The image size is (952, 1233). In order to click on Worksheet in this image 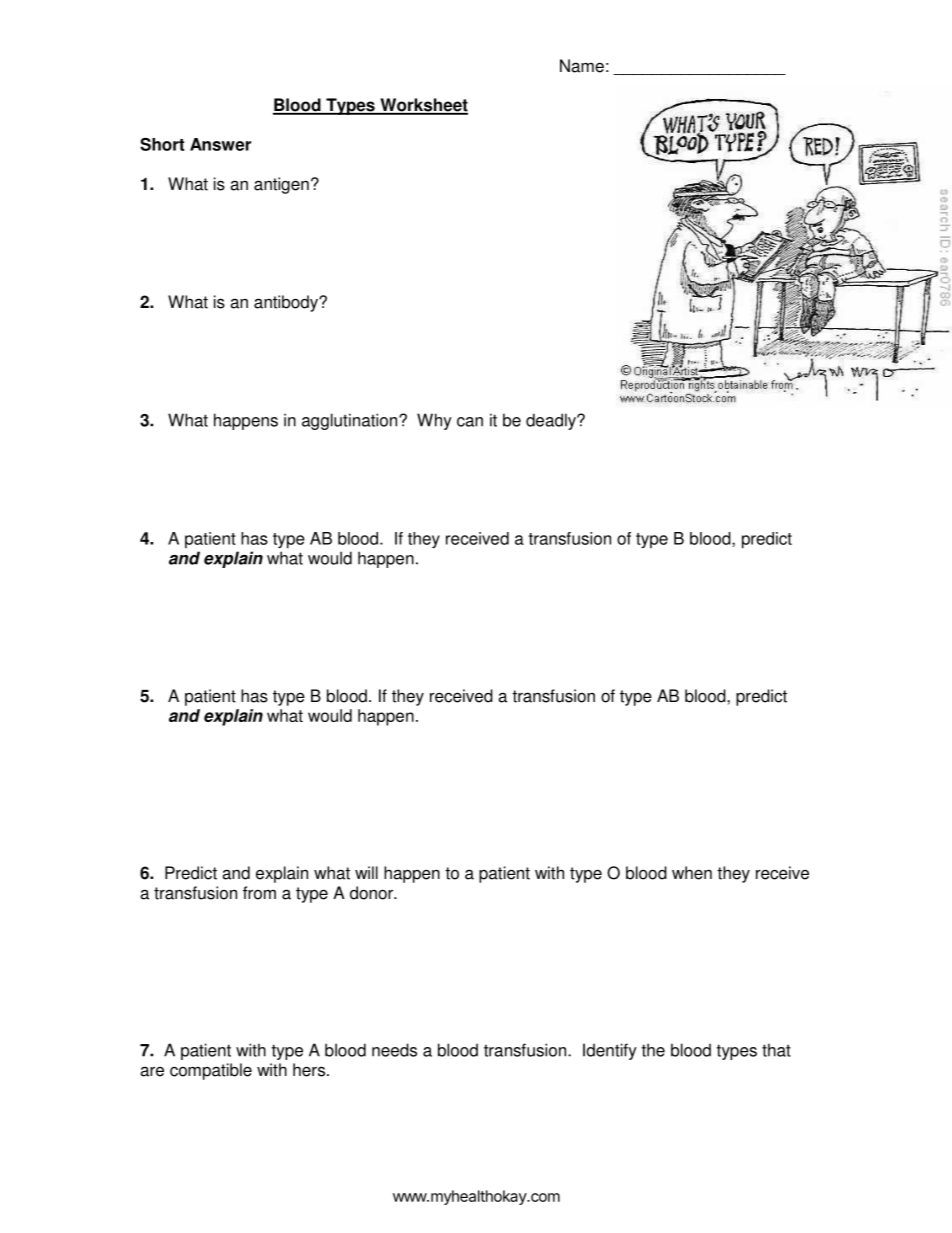, I will do `click(423, 106)`.
